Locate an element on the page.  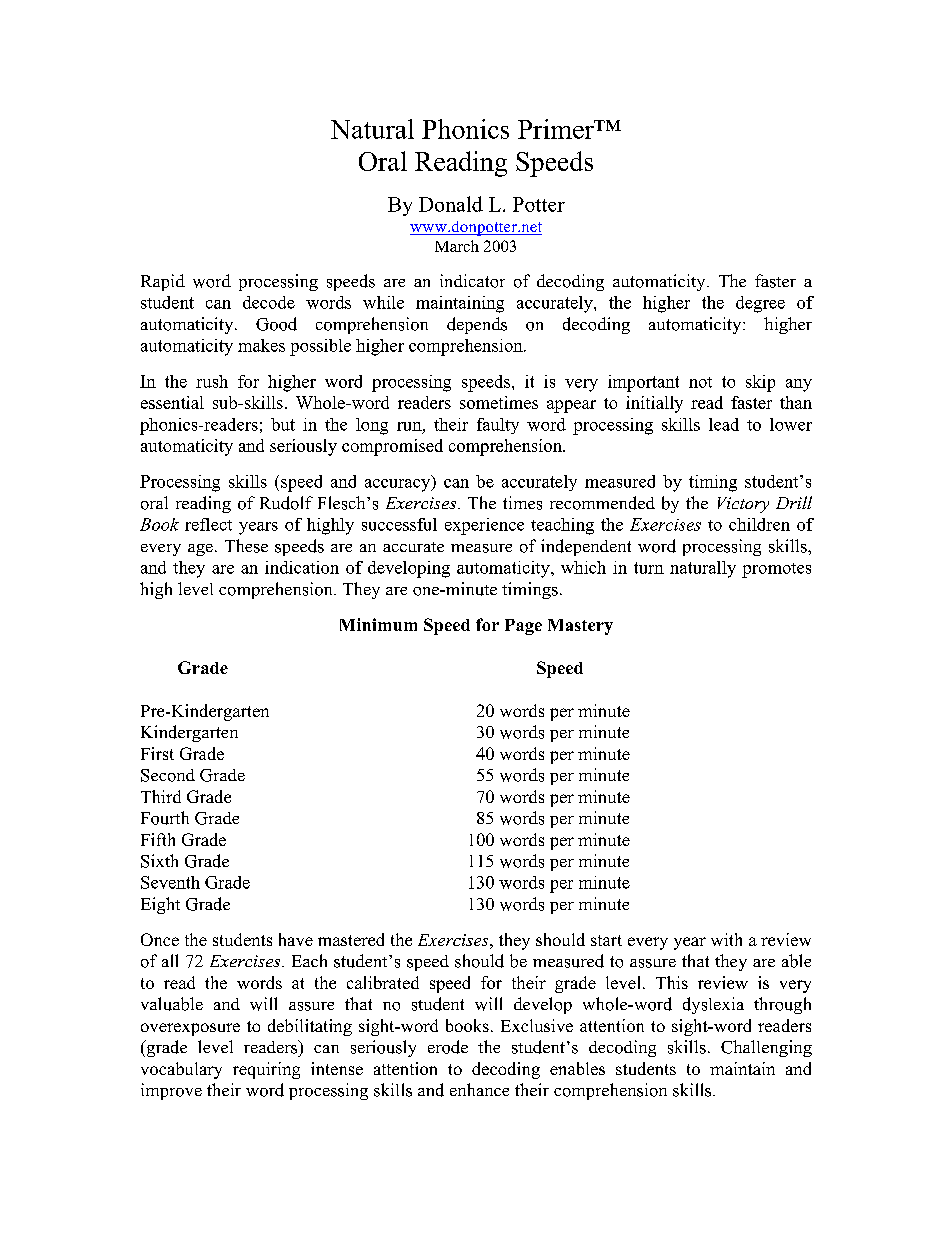
rush is located at coordinates (212, 381).
